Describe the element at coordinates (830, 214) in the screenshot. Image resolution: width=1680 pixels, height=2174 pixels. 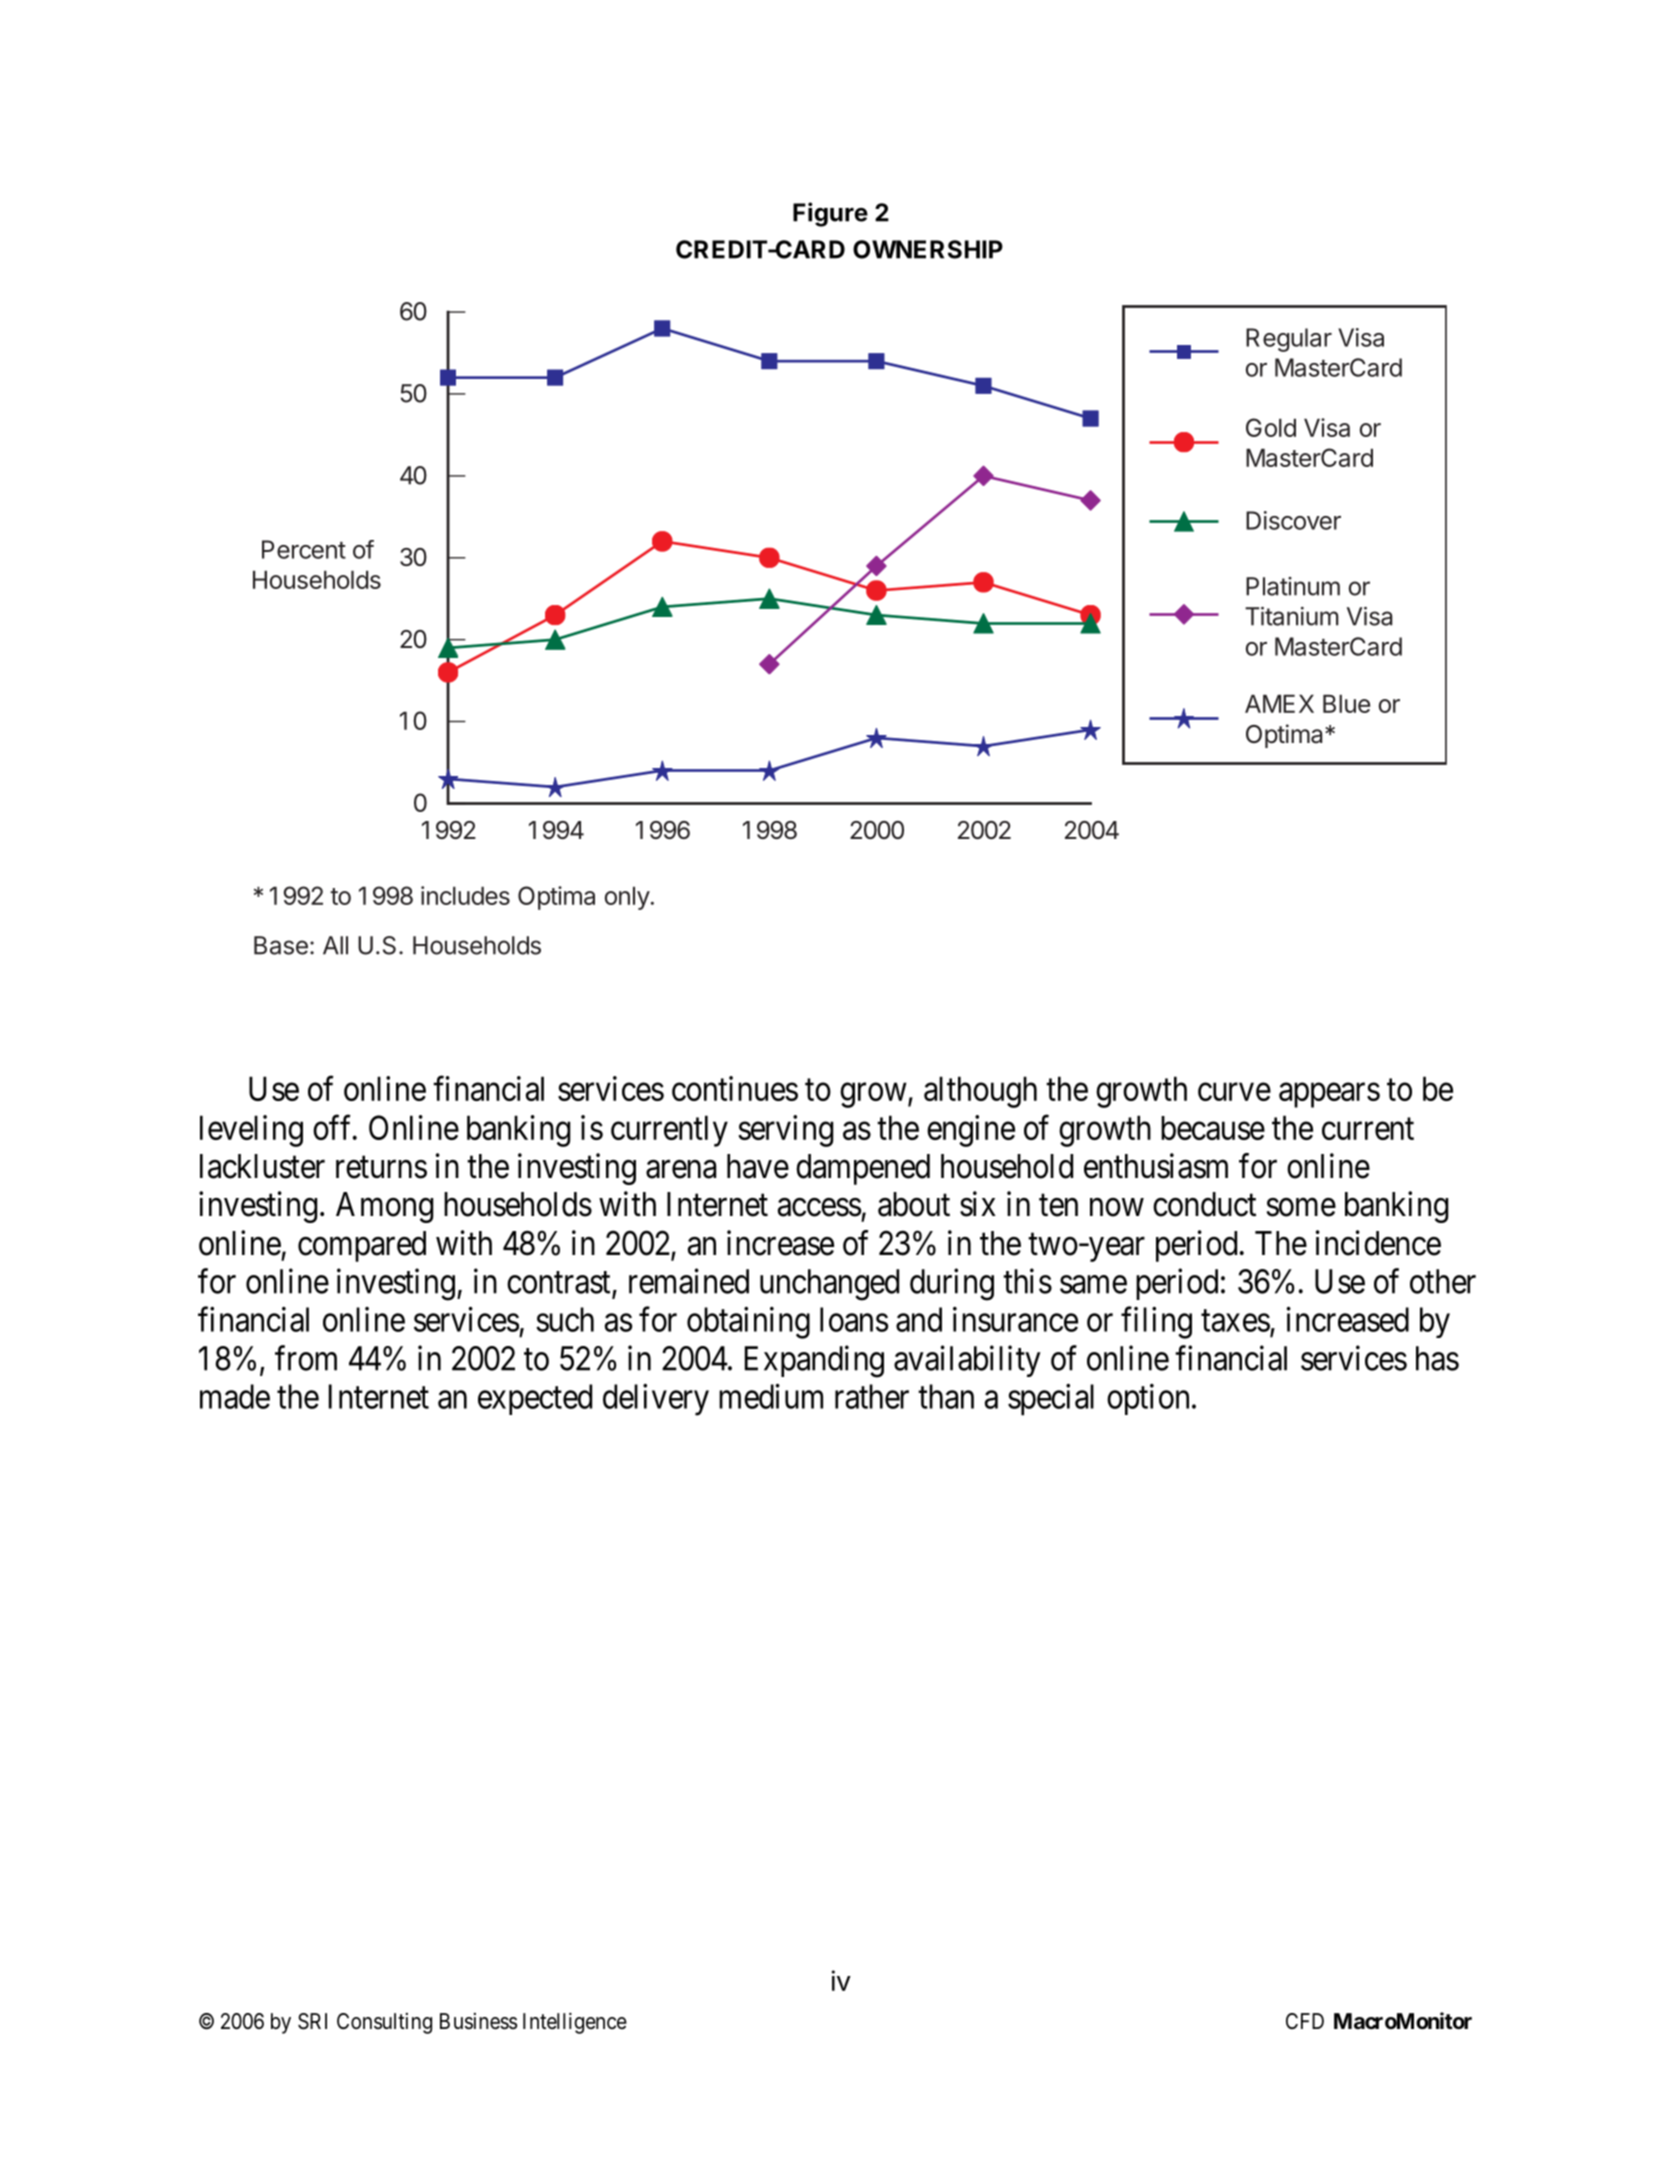
I see `Figure` at that location.
